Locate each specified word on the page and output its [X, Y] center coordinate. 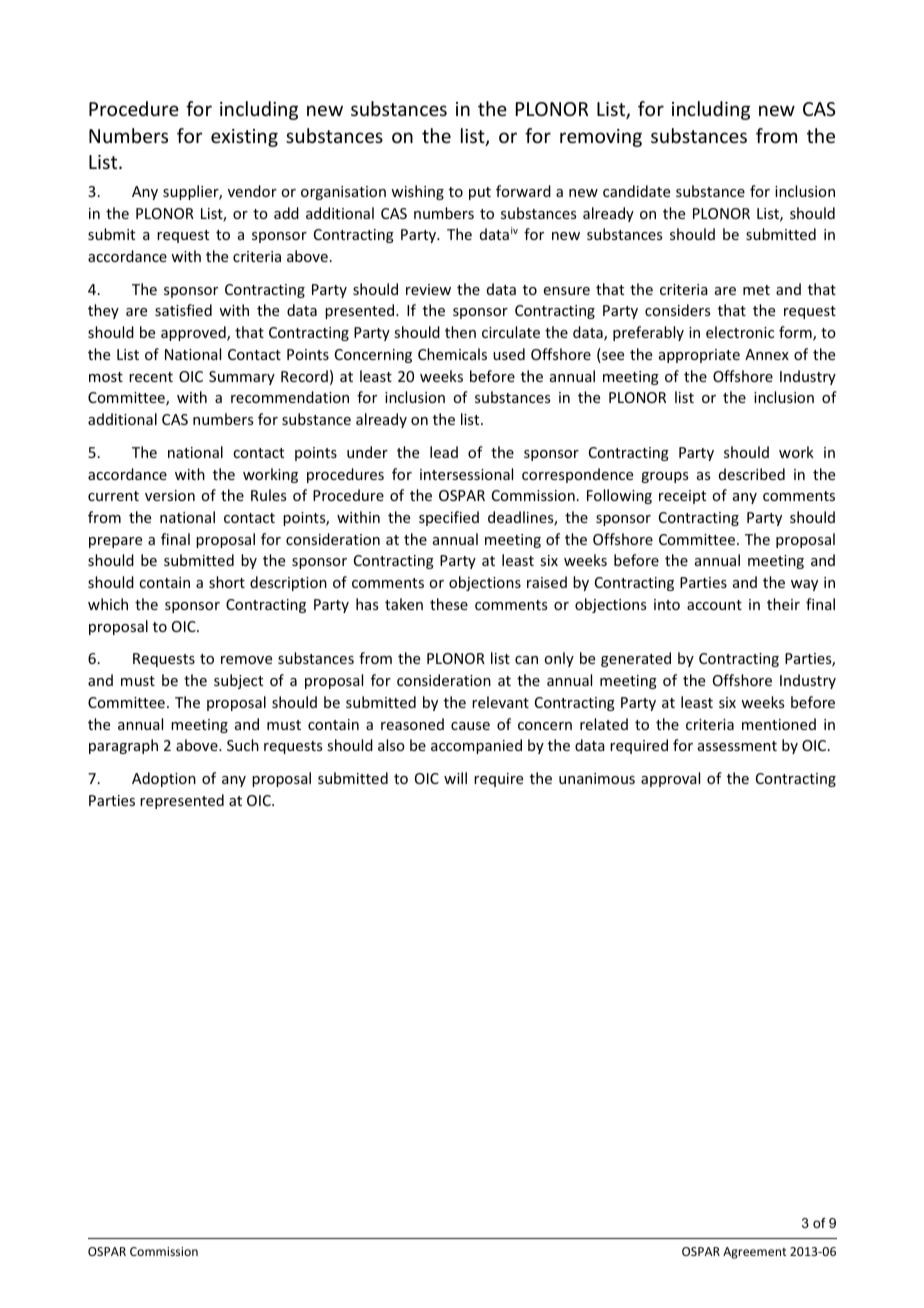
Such [243, 745]
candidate [636, 191]
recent [151, 377]
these [449, 604]
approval [670, 779]
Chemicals [452, 354]
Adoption [164, 779]
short [227, 582]
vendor [252, 191]
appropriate [699, 356]
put [480, 193]
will [455, 778]
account [714, 605]
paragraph [123, 746]
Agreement [754, 1253]
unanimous [597, 778]
